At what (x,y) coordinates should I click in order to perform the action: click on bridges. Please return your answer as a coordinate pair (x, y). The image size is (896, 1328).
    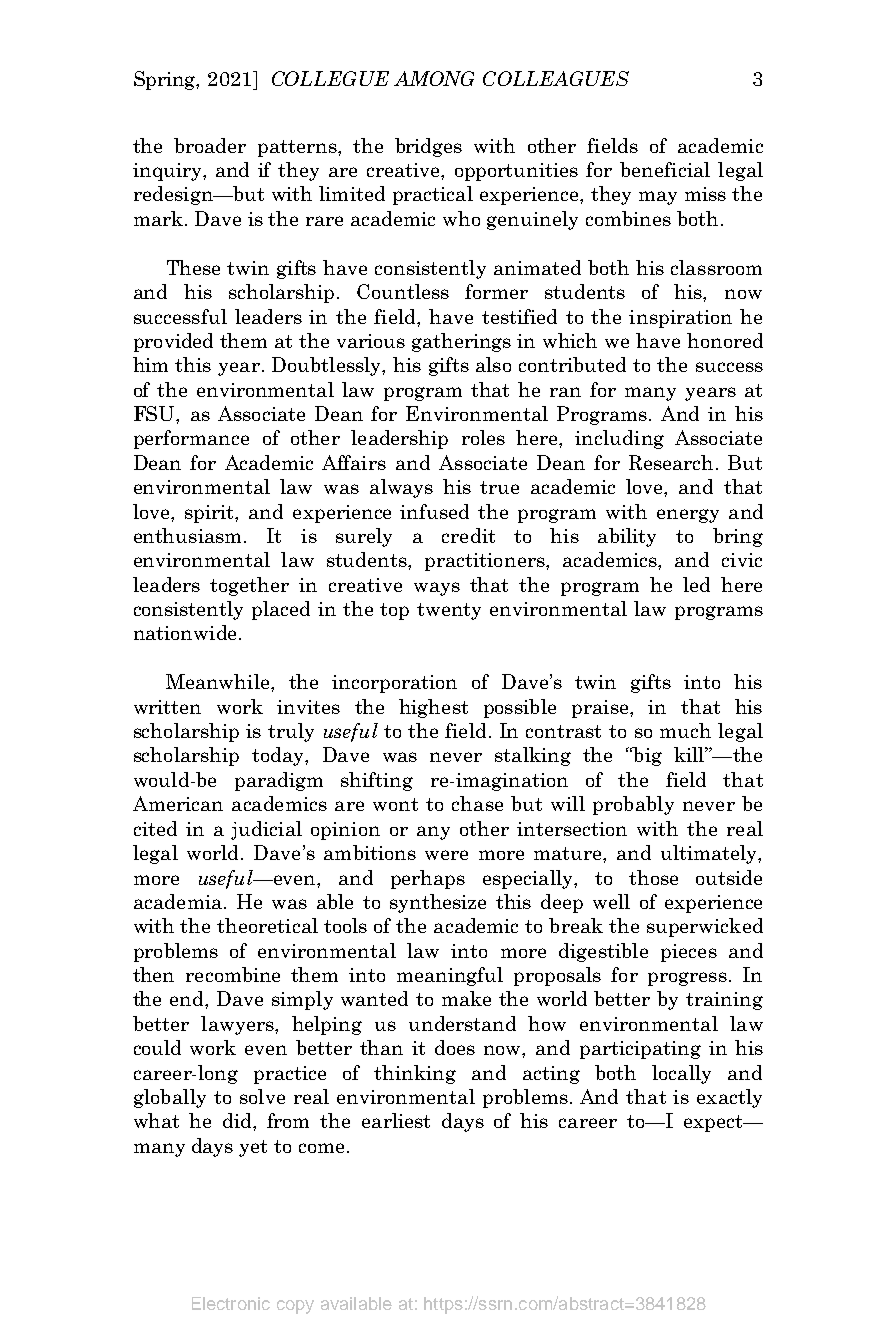
    Looking at the image, I should click on (428, 147).
